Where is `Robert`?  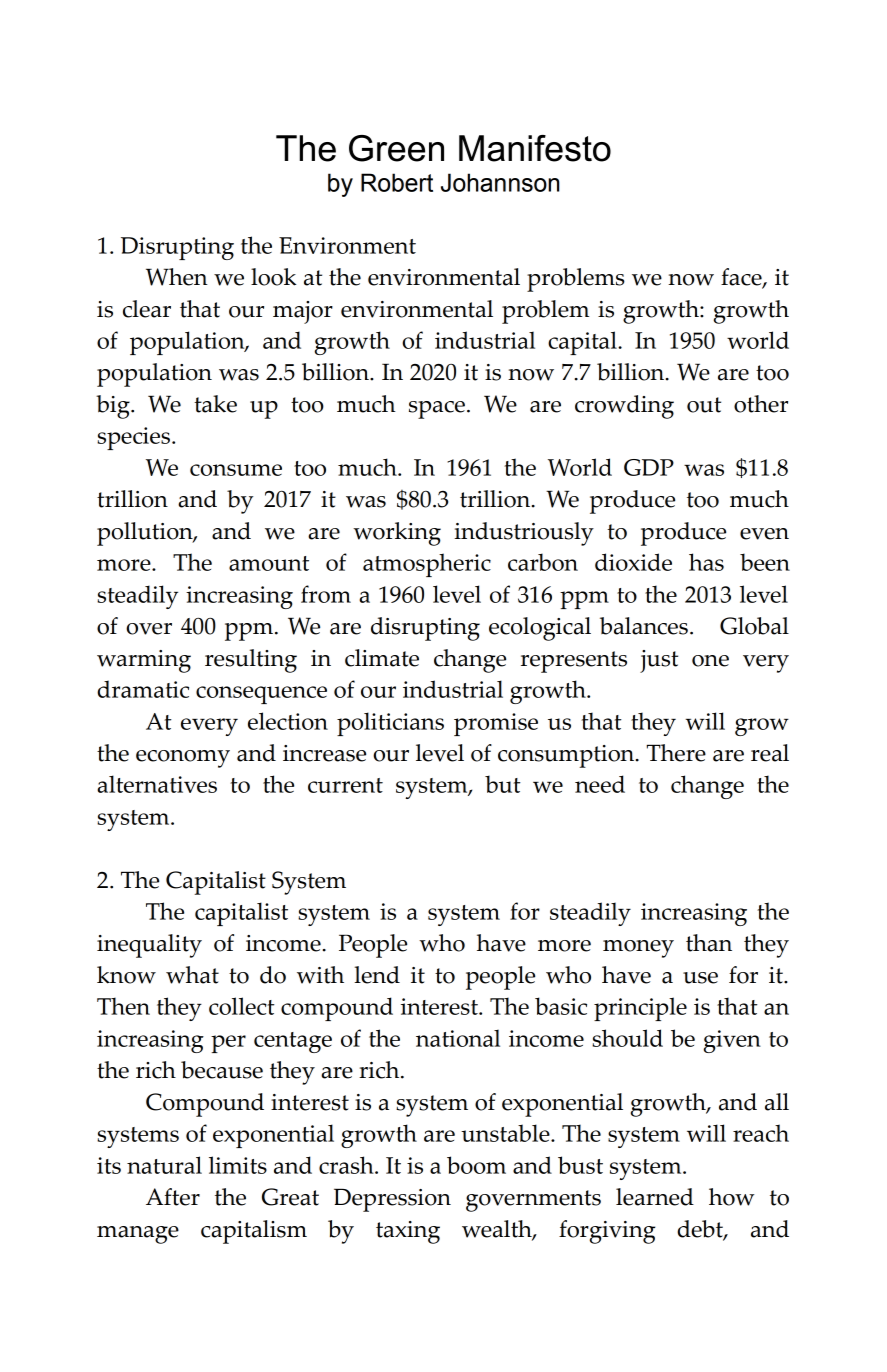 Robert is located at coordinates (397, 182).
